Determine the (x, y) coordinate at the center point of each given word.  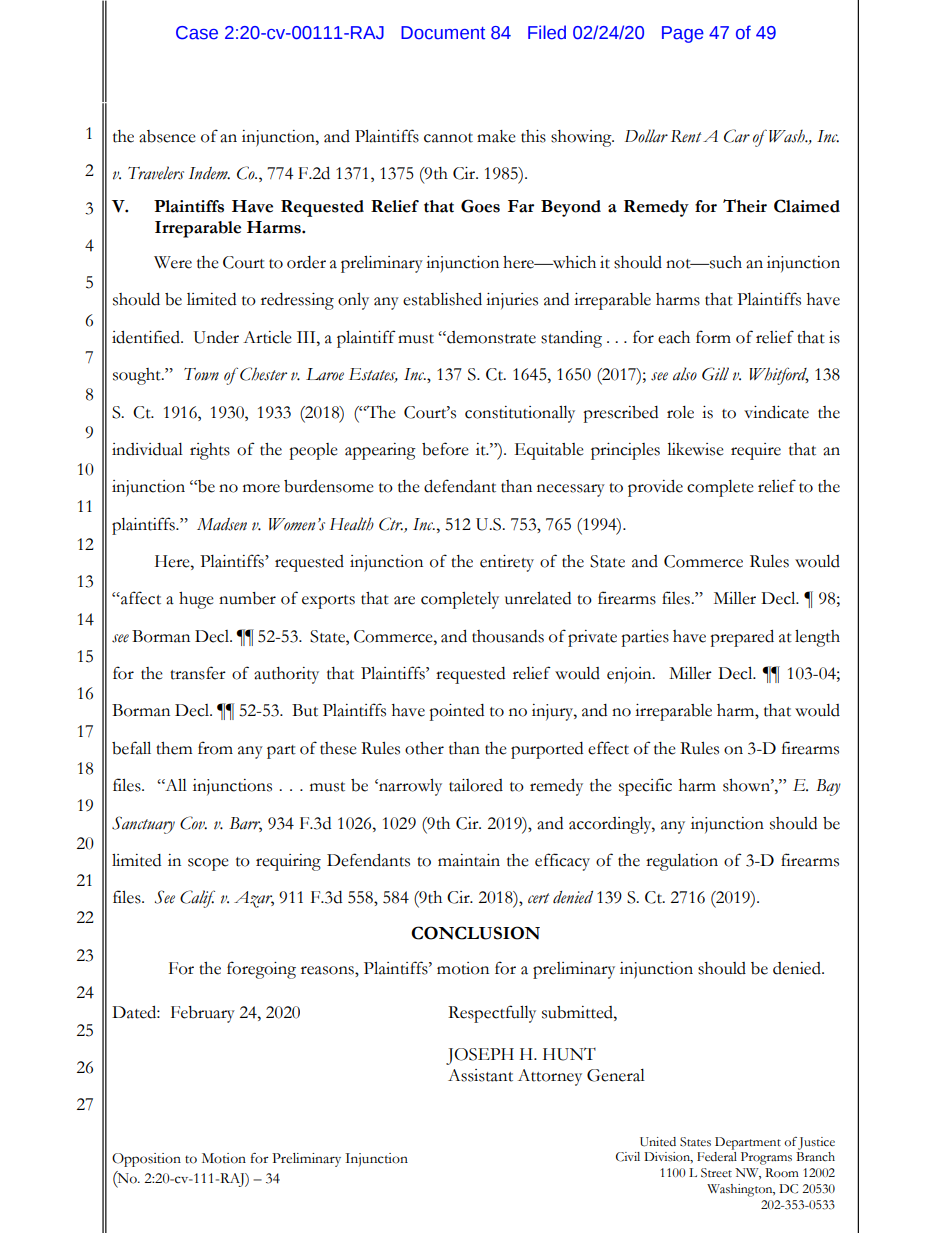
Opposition (146, 1160)
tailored (476, 785)
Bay (828, 787)
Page (683, 34)
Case (197, 33)
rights (210, 451)
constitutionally (520, 414)
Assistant (480, 1075)
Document (443, 33)
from (215, 748)
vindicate (776, 412)
